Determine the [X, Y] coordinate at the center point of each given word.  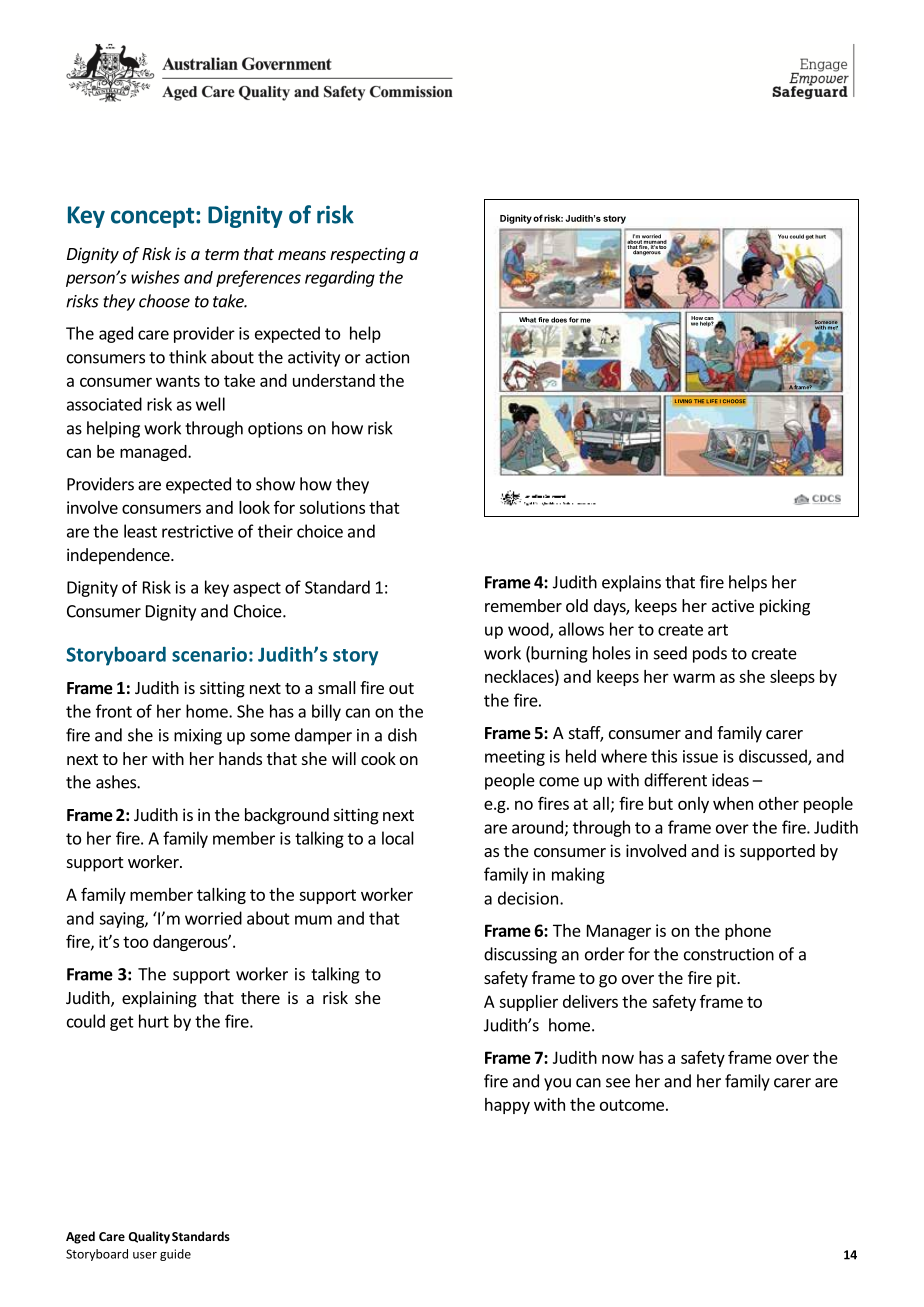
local [398, 838]
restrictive [197, 531]
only [693, 805]
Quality [149, 1237]
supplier [528, 1003]
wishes [155, 277]
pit [727, 979]
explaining [159, 999]
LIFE [712, 401]
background [287, 816]
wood [529, 630]
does [559, 320]
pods [710, 654]
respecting [367, 255]
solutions [332, 507]
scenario [209, 654]
